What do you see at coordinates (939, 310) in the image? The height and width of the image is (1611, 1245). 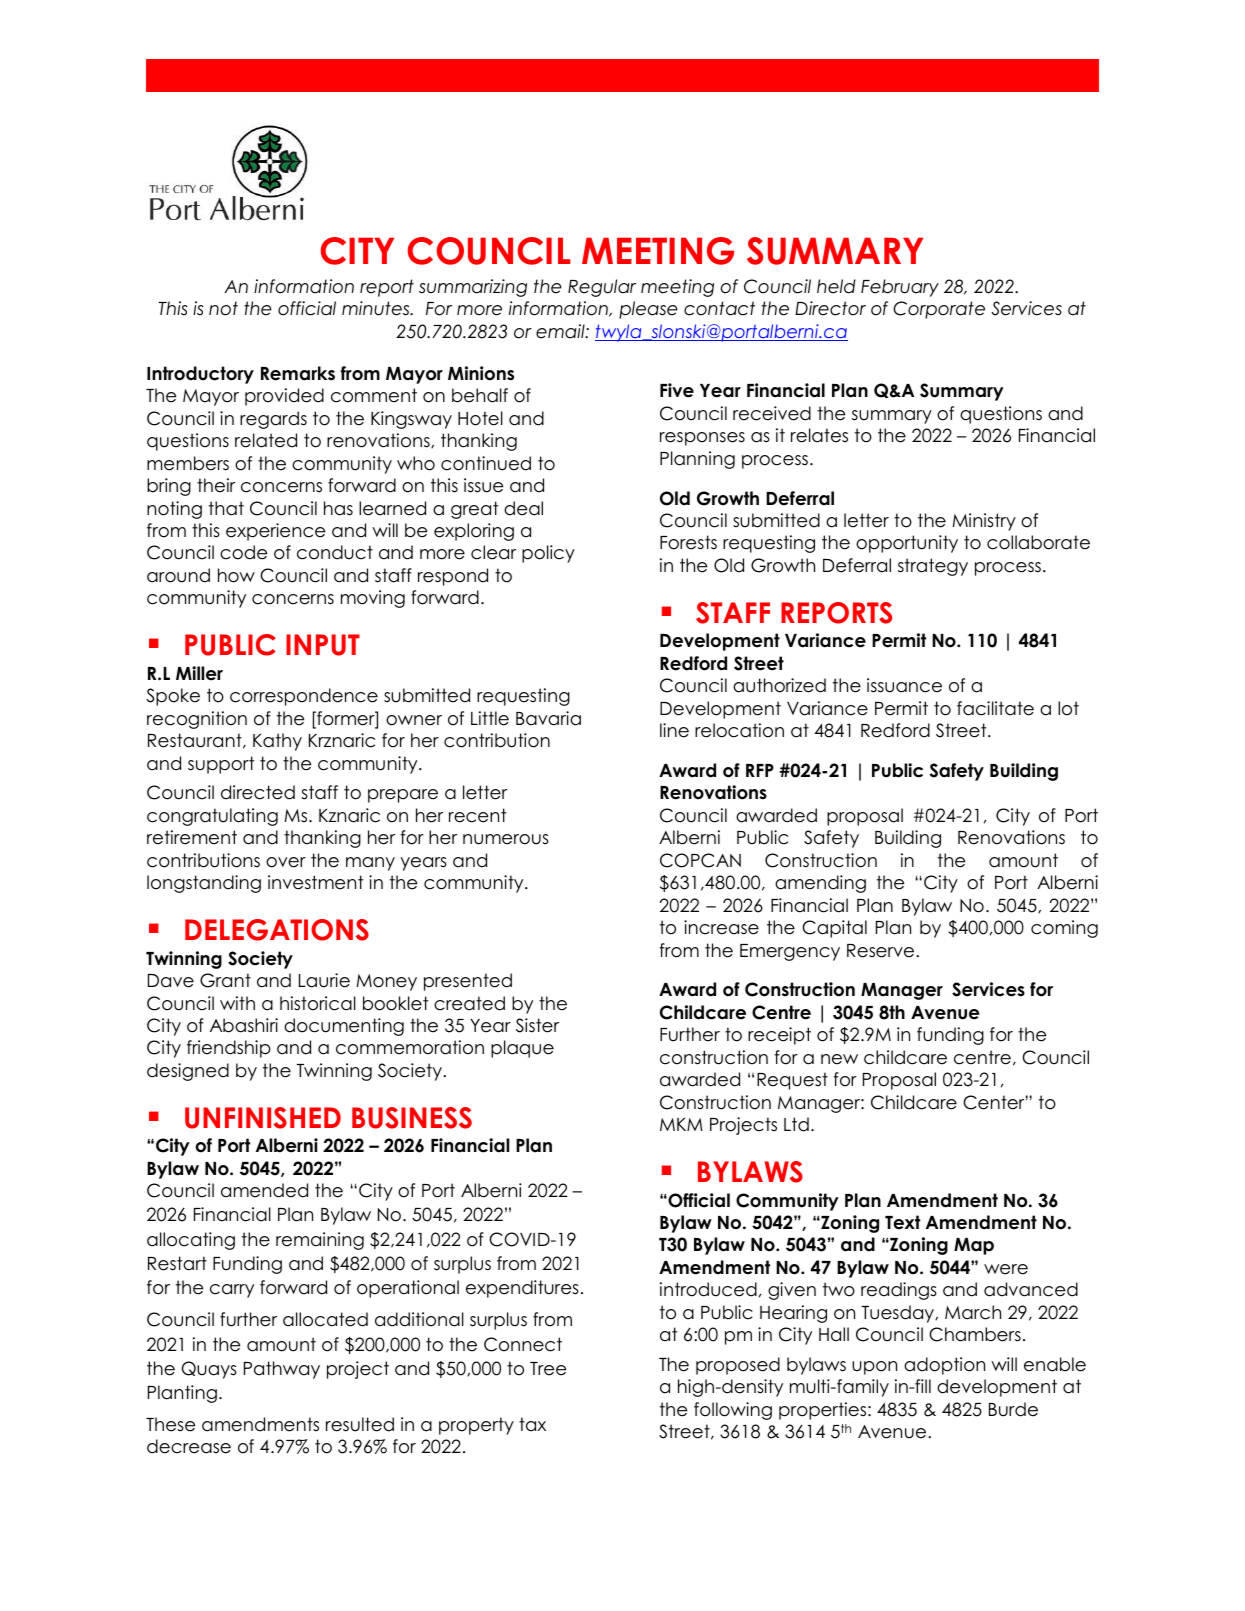 I see `Corporate` at bounding box center [939, 310].
